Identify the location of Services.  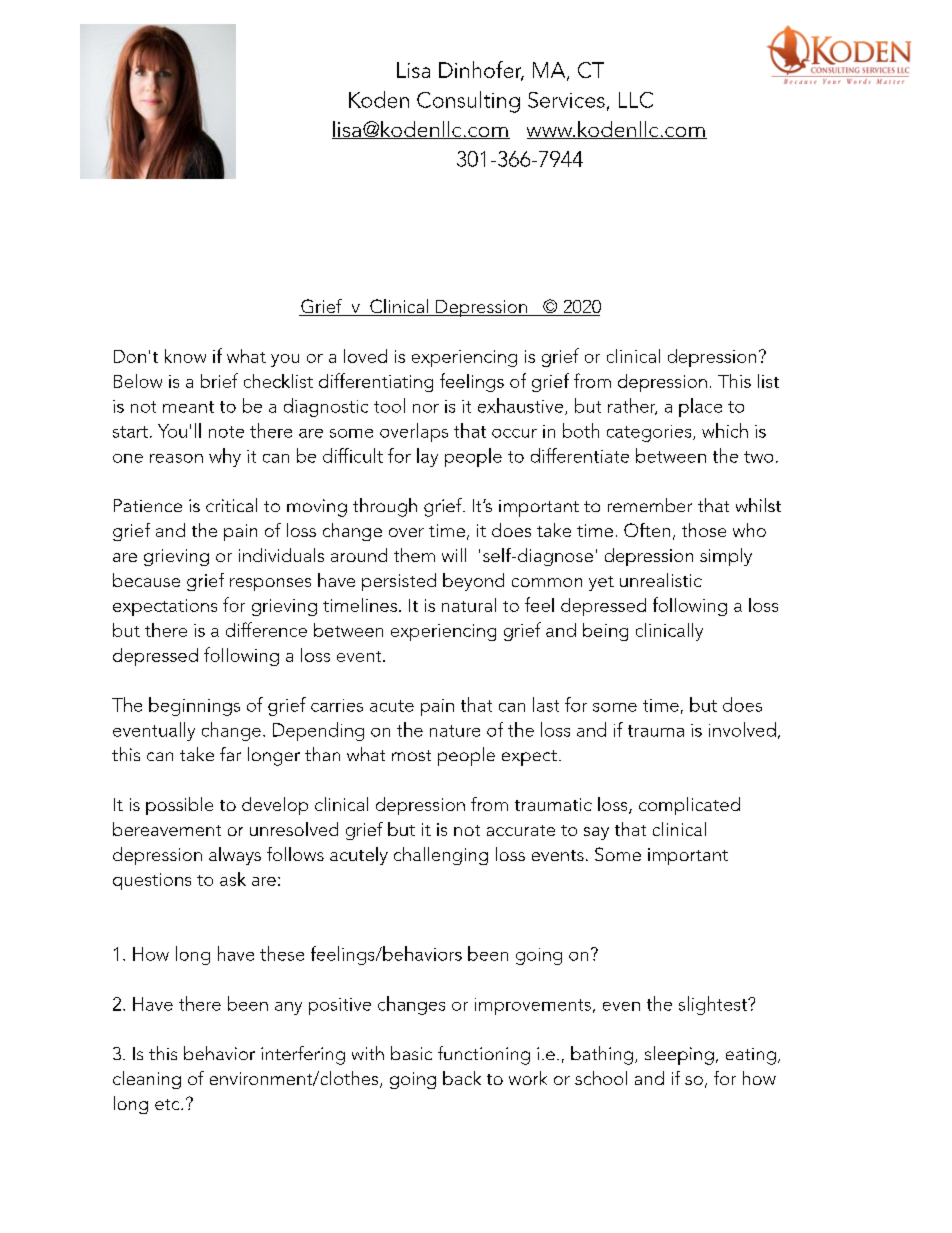
(566, 100).
